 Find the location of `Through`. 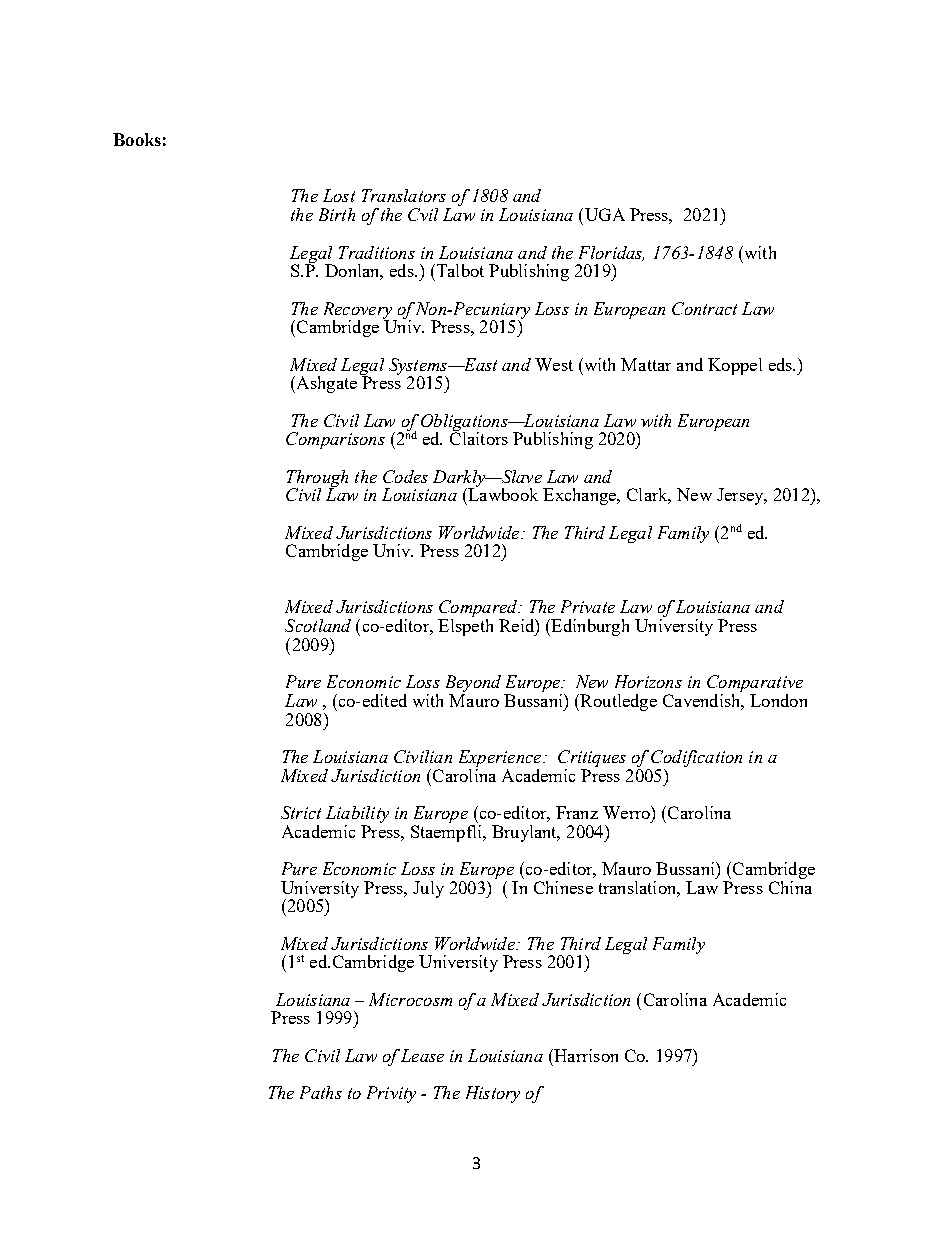

Through is located at coordinates (317, 479).
